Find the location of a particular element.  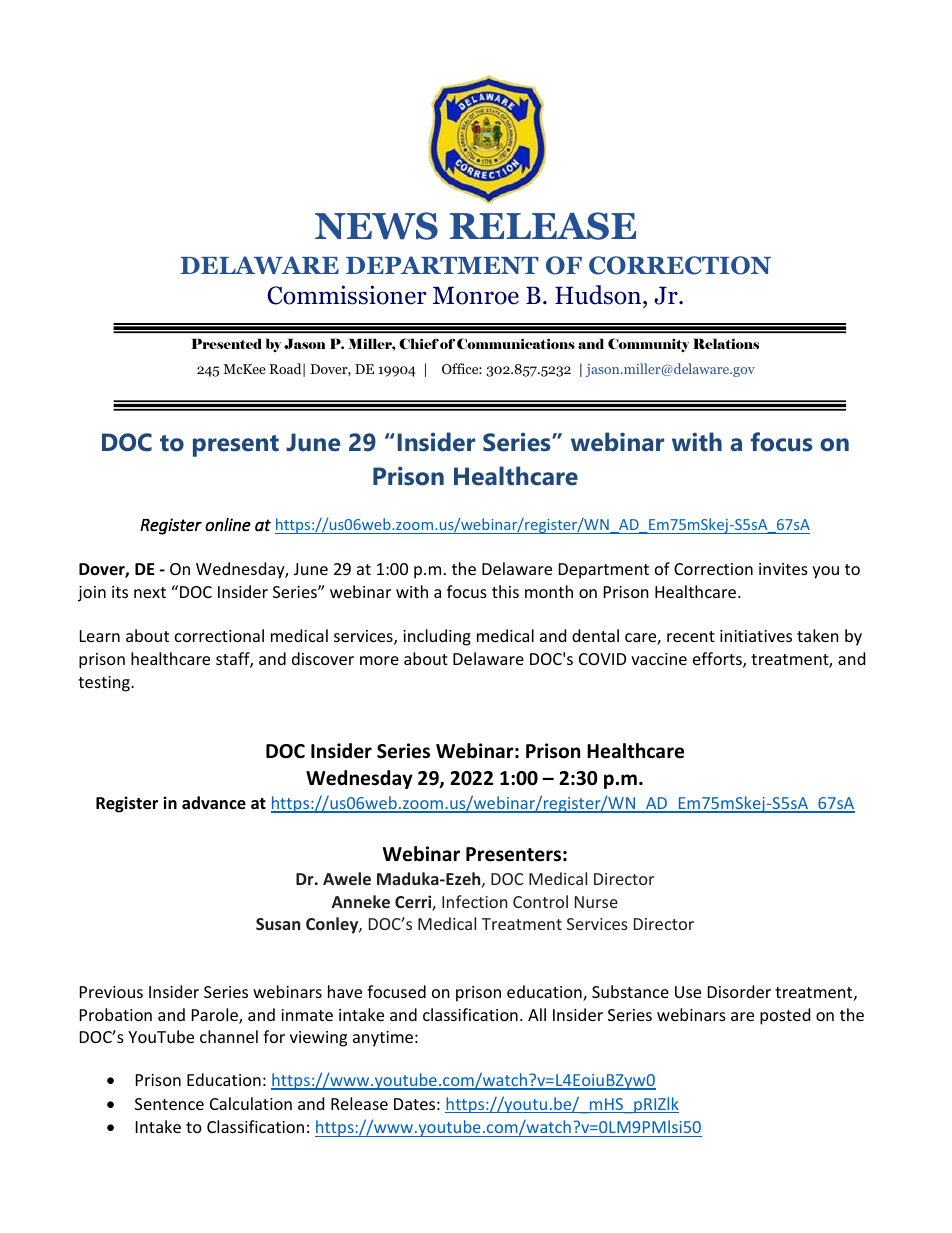

efforts is located at coordinates (718, 660).
